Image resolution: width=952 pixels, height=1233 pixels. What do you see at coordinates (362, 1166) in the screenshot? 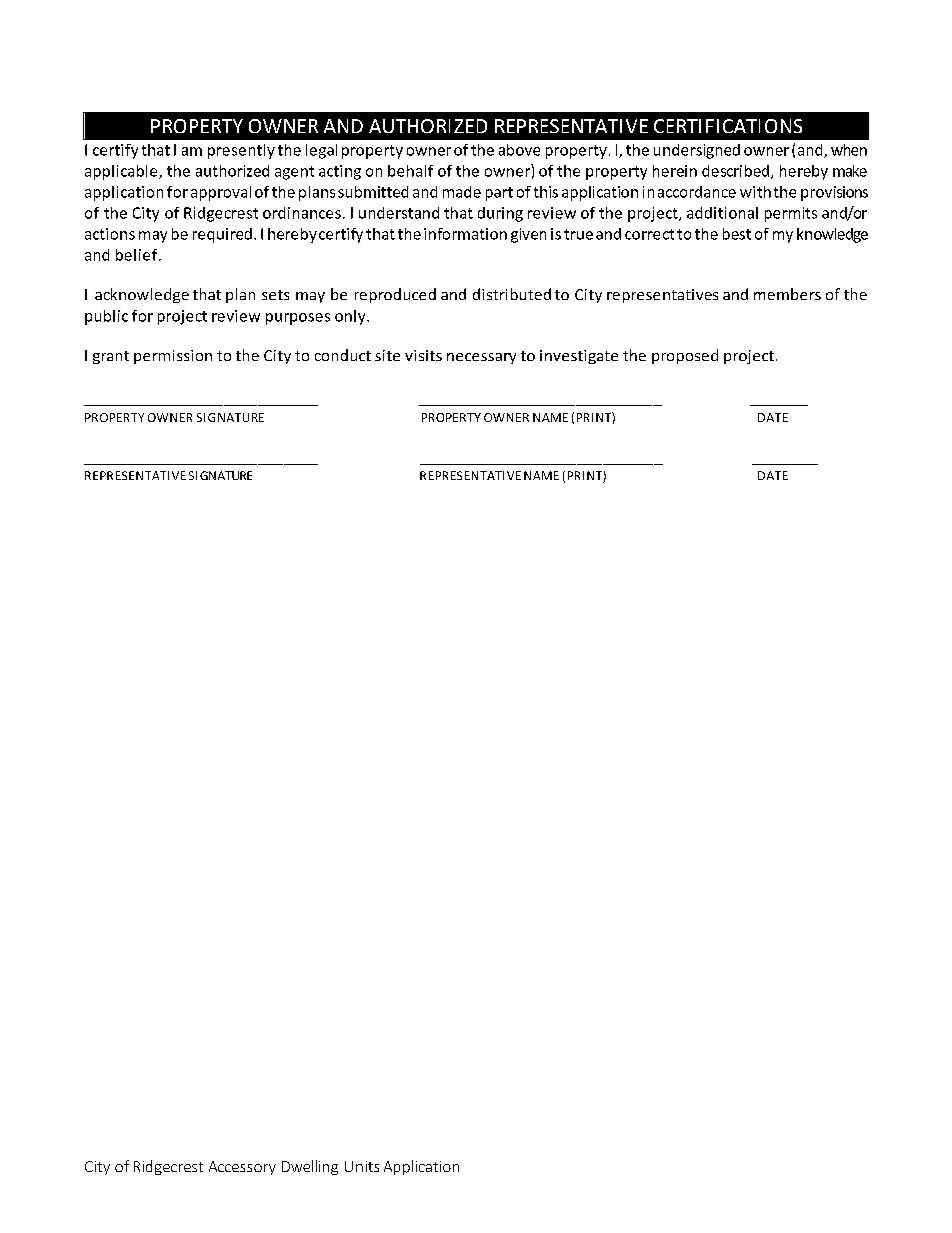
I see `Units` at bounding box center [362, 1166].
